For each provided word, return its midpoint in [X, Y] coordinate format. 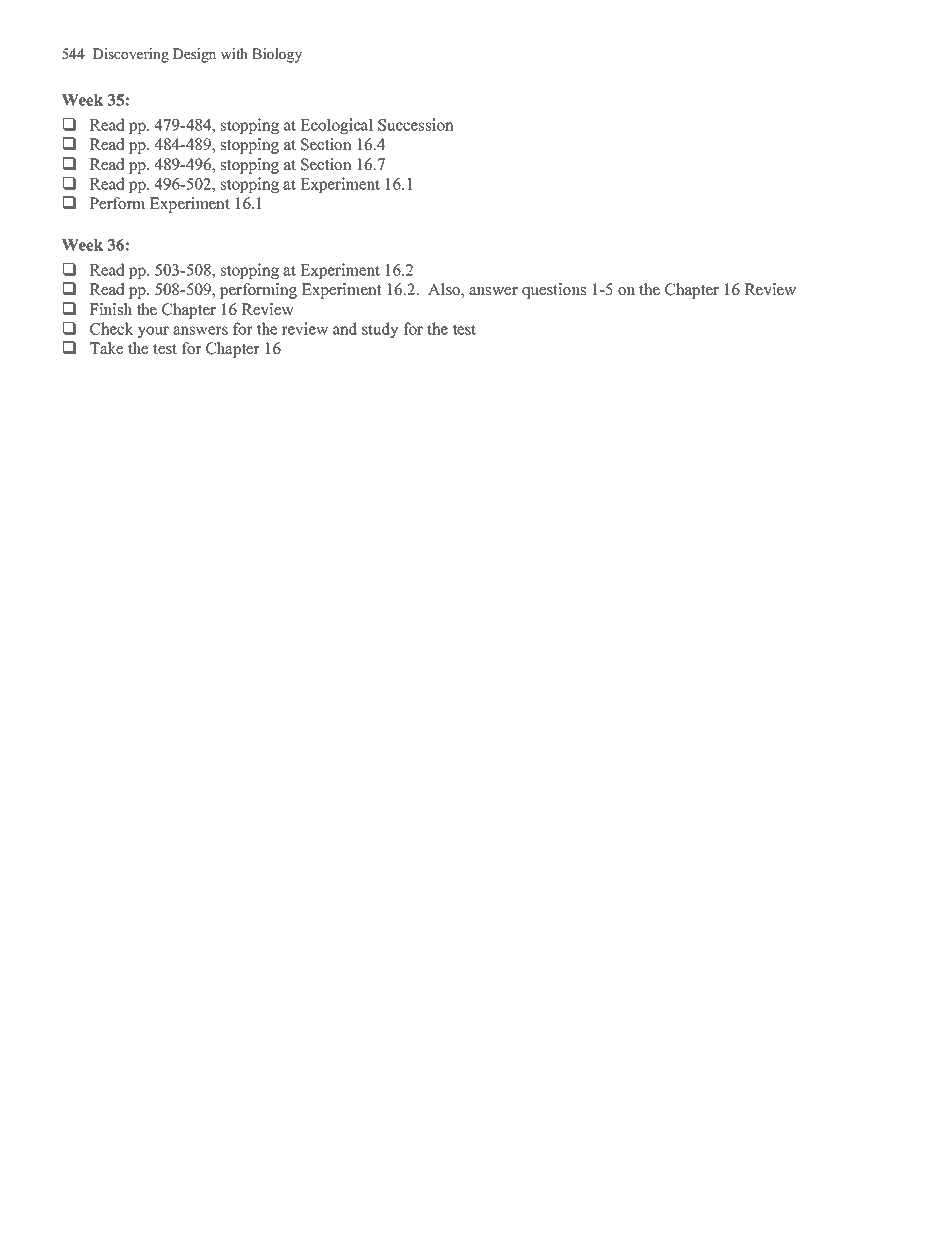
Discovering [131, 55]
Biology [277, 55]
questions [554, 291]
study [380, 330]
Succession [416, 124]
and [345, 328]
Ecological [336, 126]
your [153, 332]
